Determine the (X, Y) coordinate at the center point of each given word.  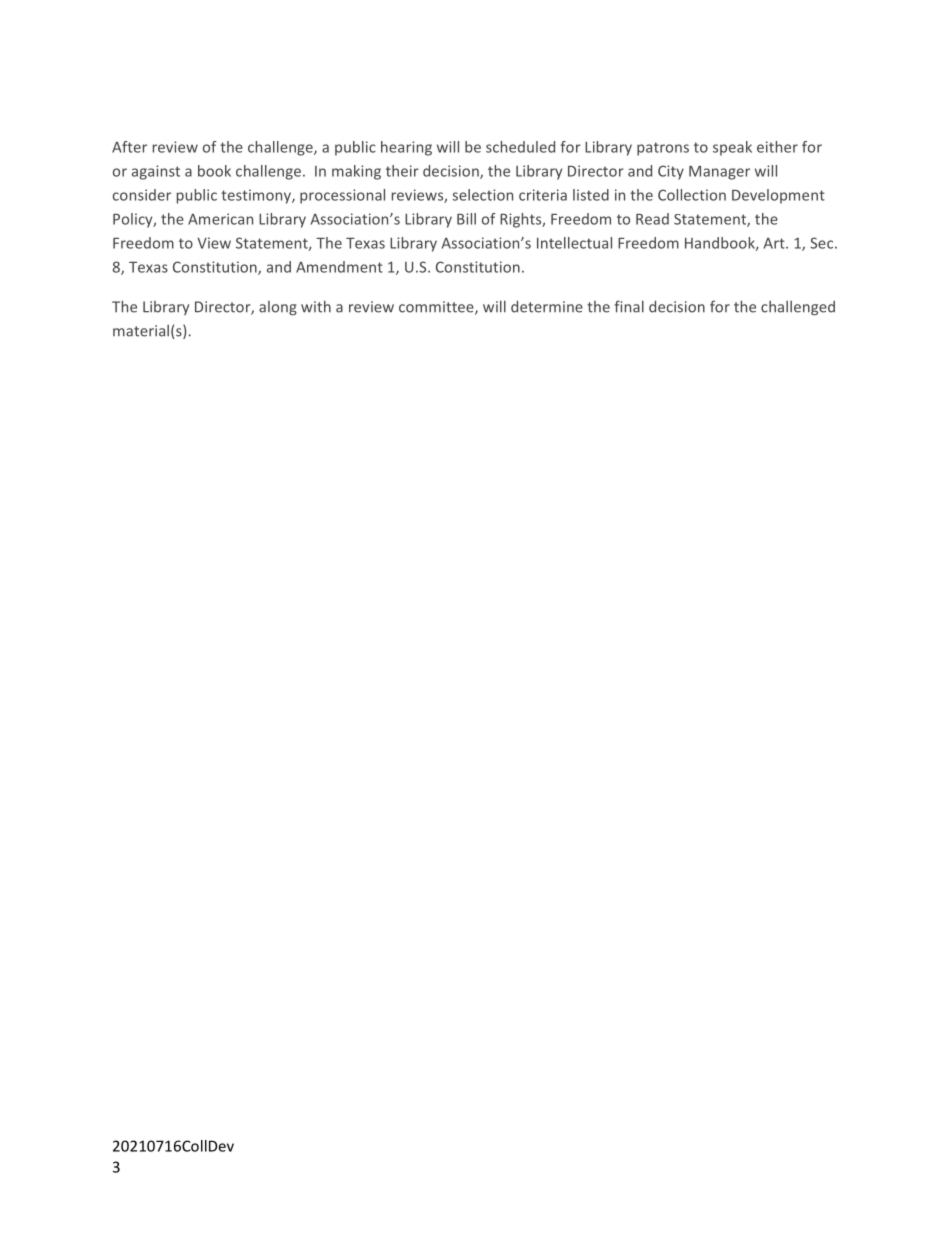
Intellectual (574, 243)
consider (142, 195)
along (278, 308)
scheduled (520, 147)
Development (778, 196)
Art (775, 243)
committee (437, 308)
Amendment (339, 267)
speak (732, 148)
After (129, 147)
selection (482, 195)
